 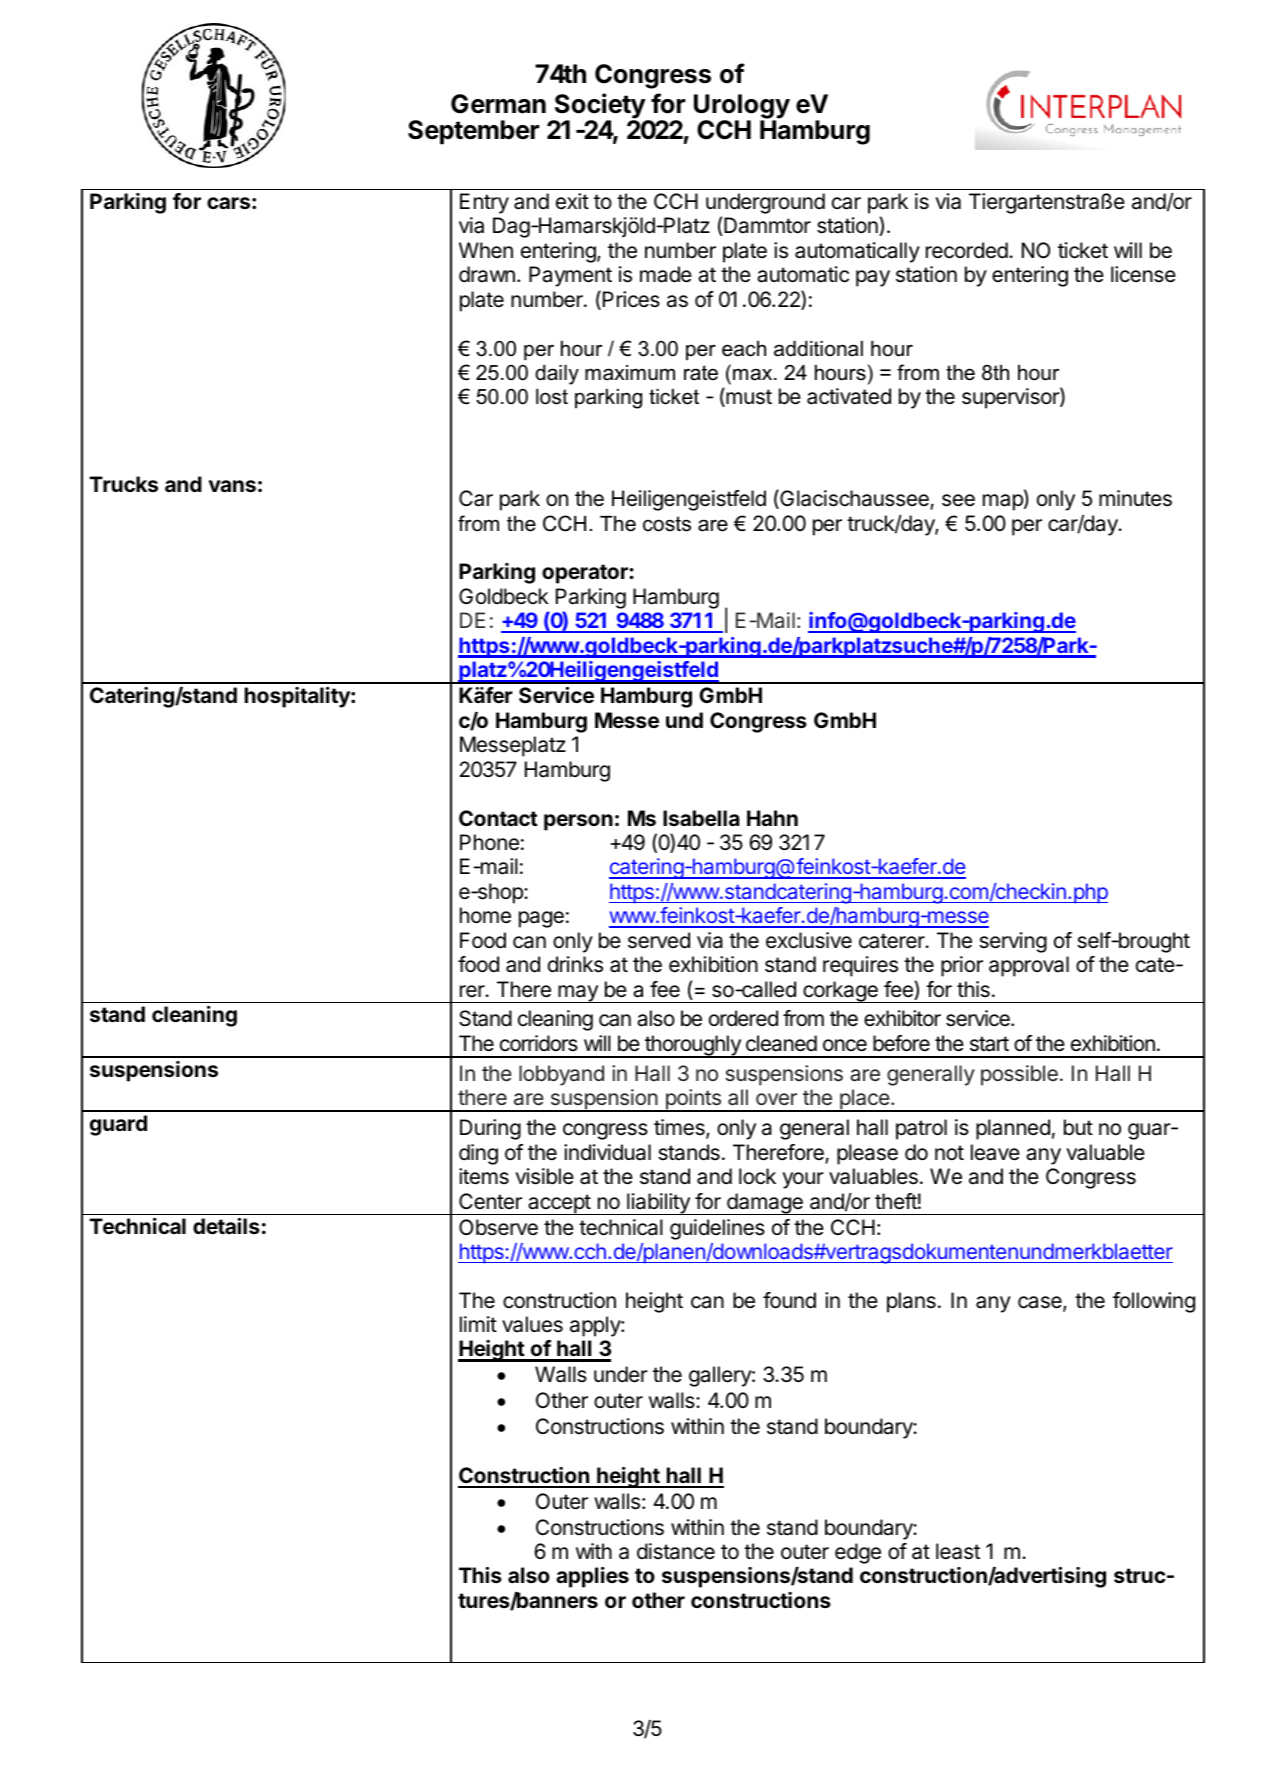 I want to click on Phone, so click(x=489, y=842).
